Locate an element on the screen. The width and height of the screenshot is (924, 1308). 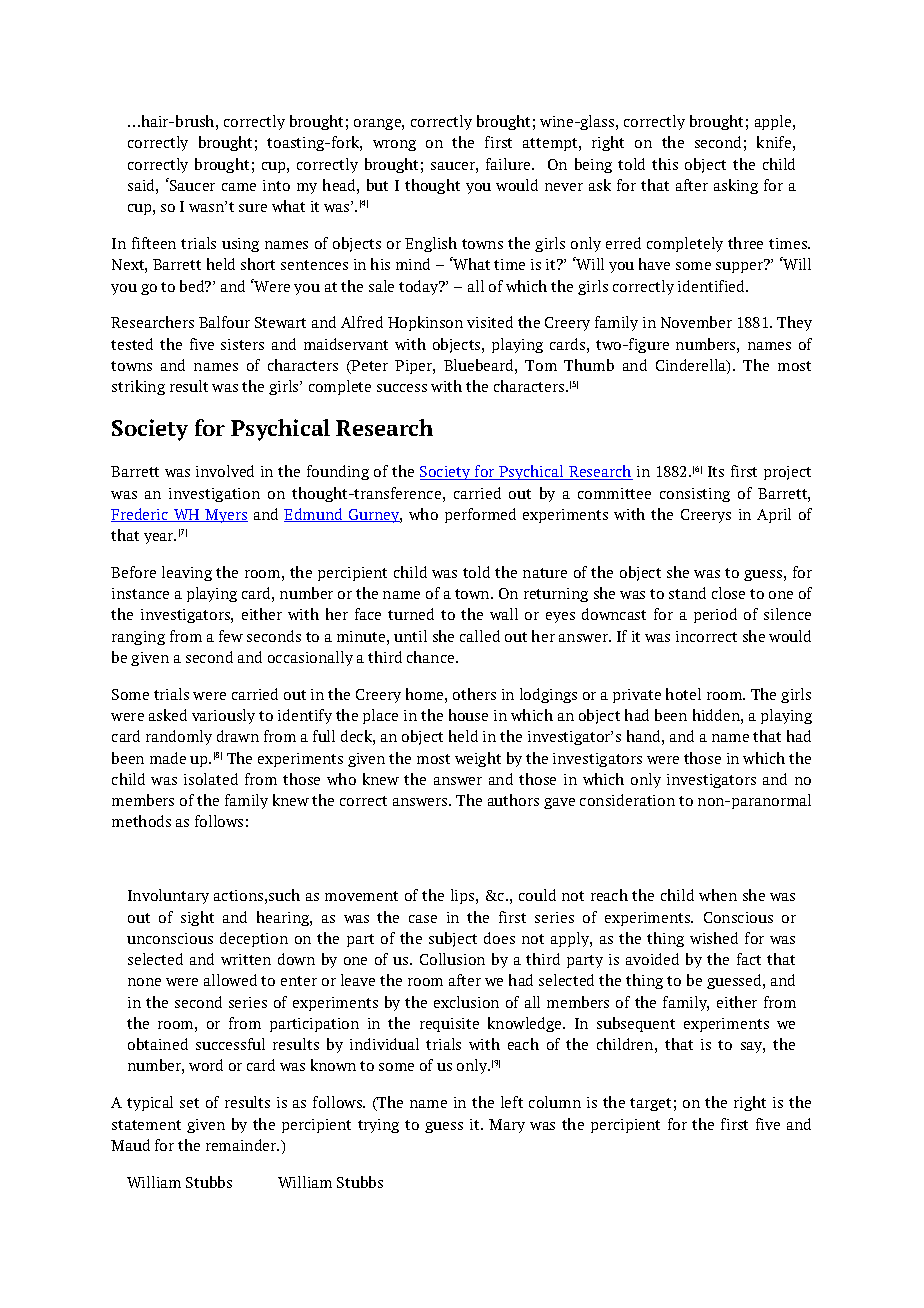
performed is located at coordinates (480, 515).
